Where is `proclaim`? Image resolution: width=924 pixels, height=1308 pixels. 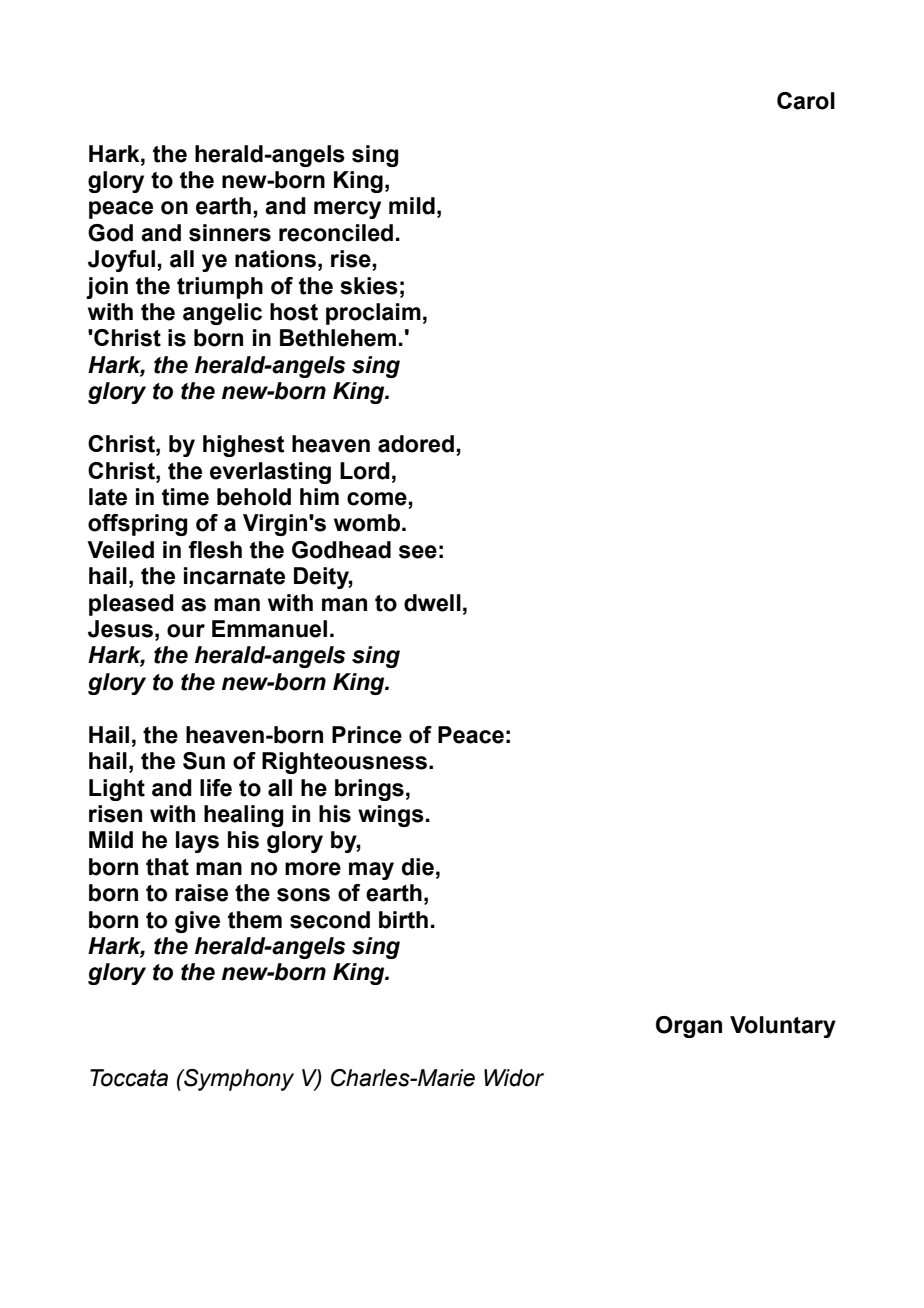
proclaim is located at coordinates (373, 314).
